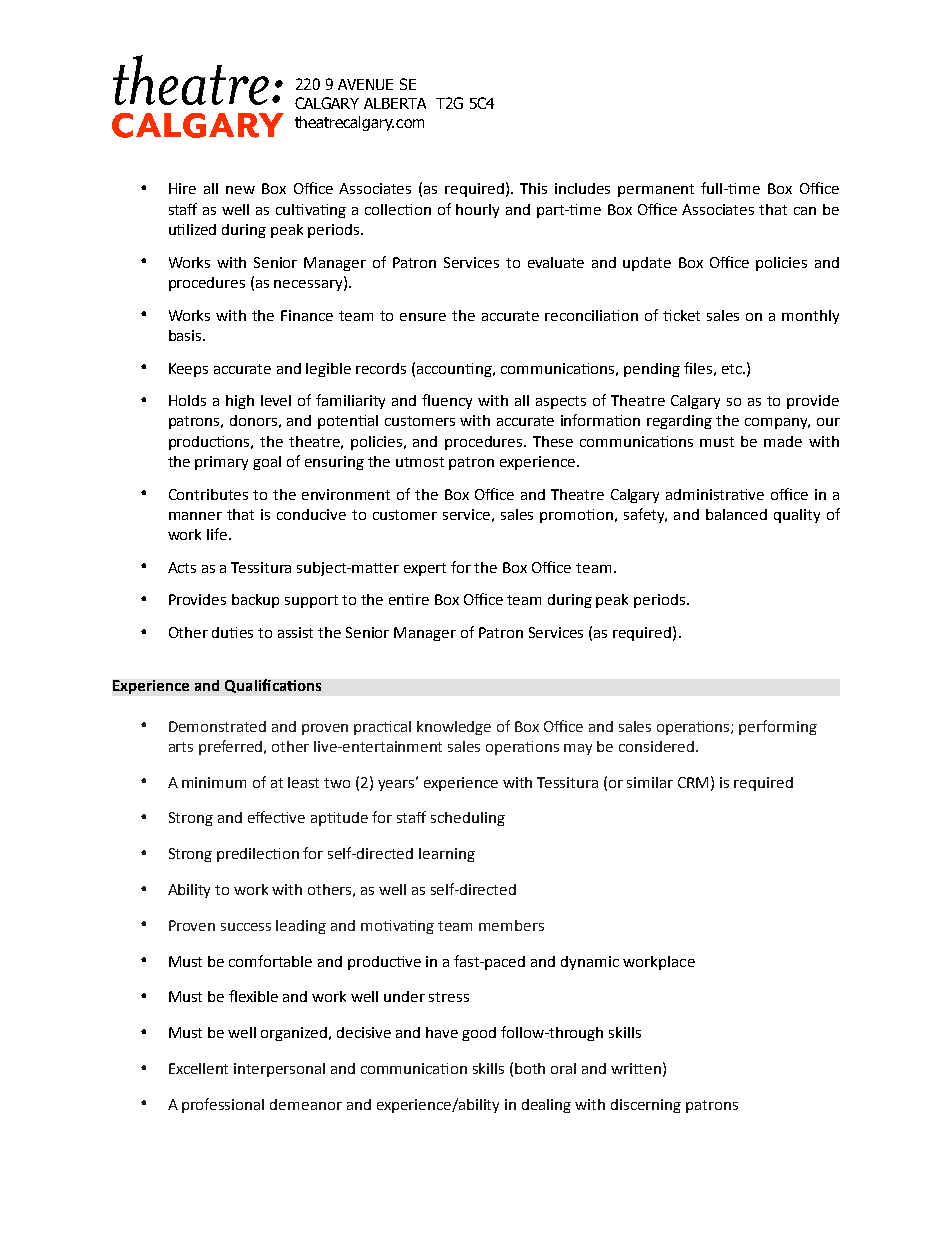 The width and height of the screenshot is (952, 1233). Describe the element at coordinates (468, 819) in the screenshot. I see `scheduling` at that location.
